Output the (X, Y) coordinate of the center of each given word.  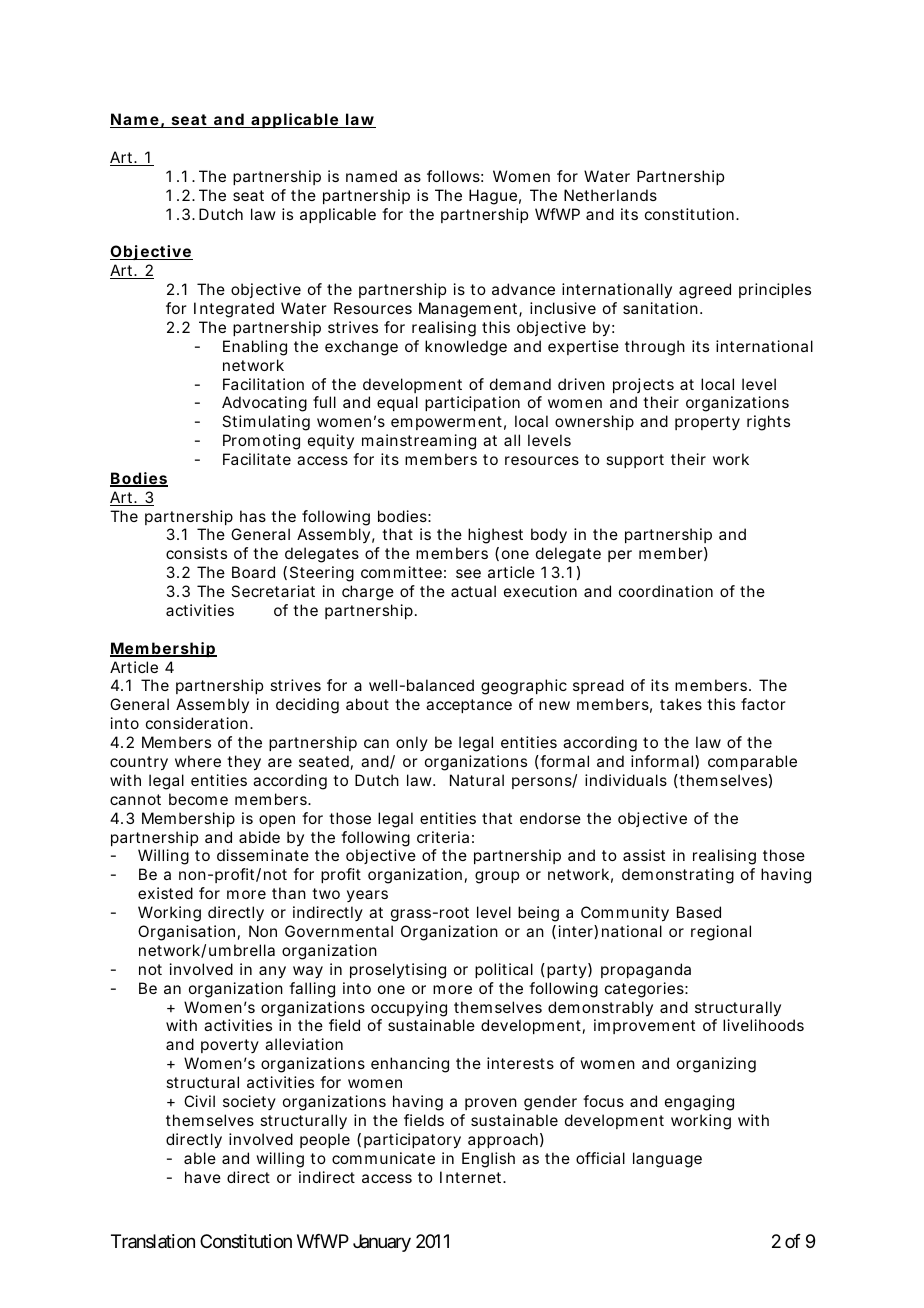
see (468, 573)
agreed (705, 291)
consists (196, 553)
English (488, 1160)
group (497, 877)
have (203, 1177)
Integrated (234, 310)
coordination (666, 591)
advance (523, 289)
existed (165, 893)
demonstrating (678, 876)
